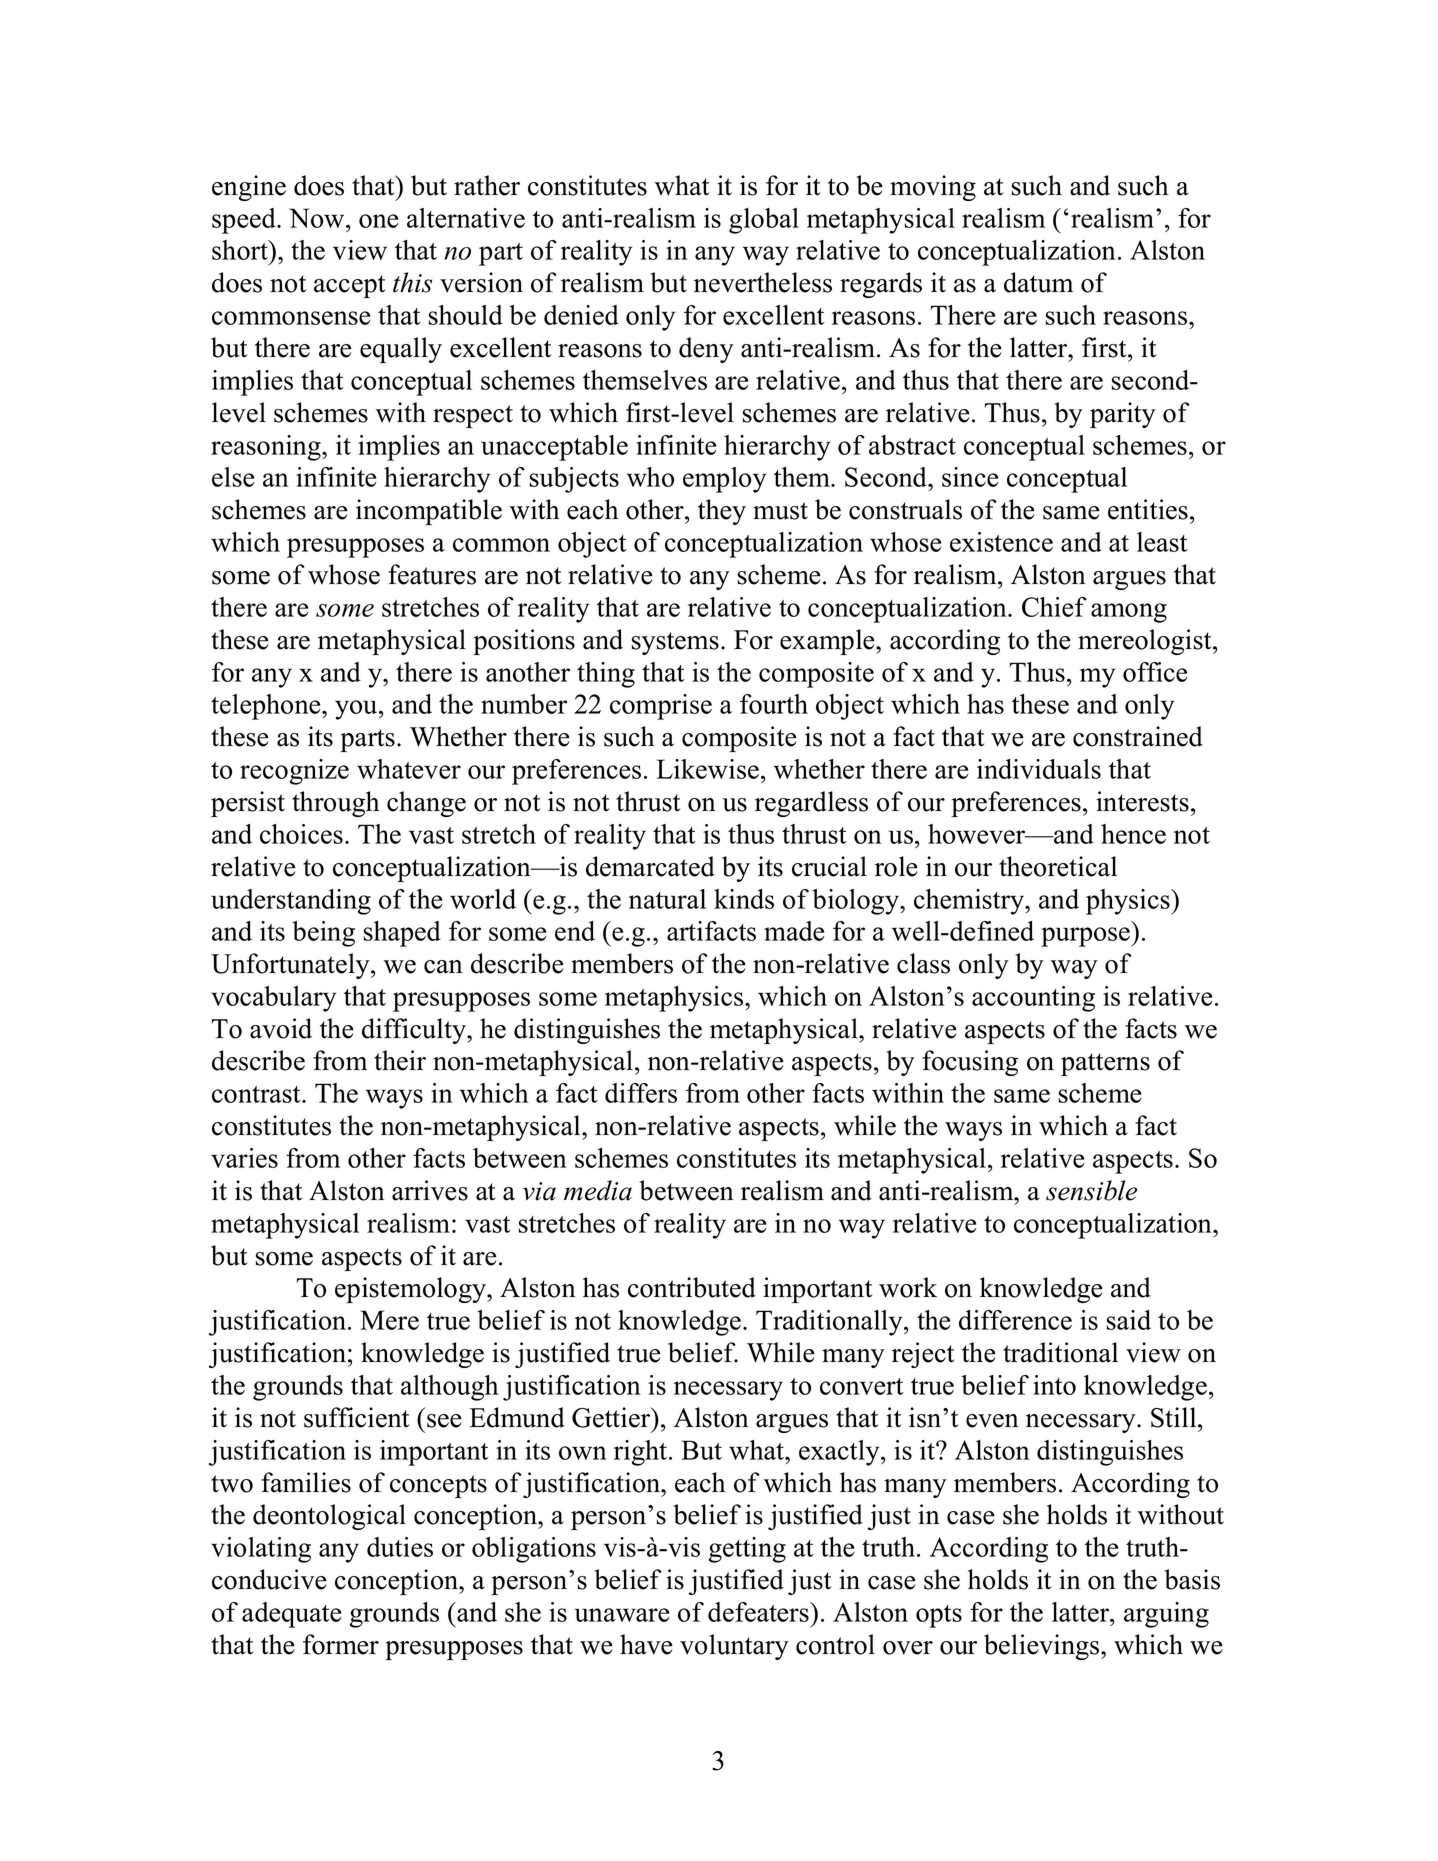 This screenshot has width=1438, height=1861. I want to click on differs, so click(641, 1093).
